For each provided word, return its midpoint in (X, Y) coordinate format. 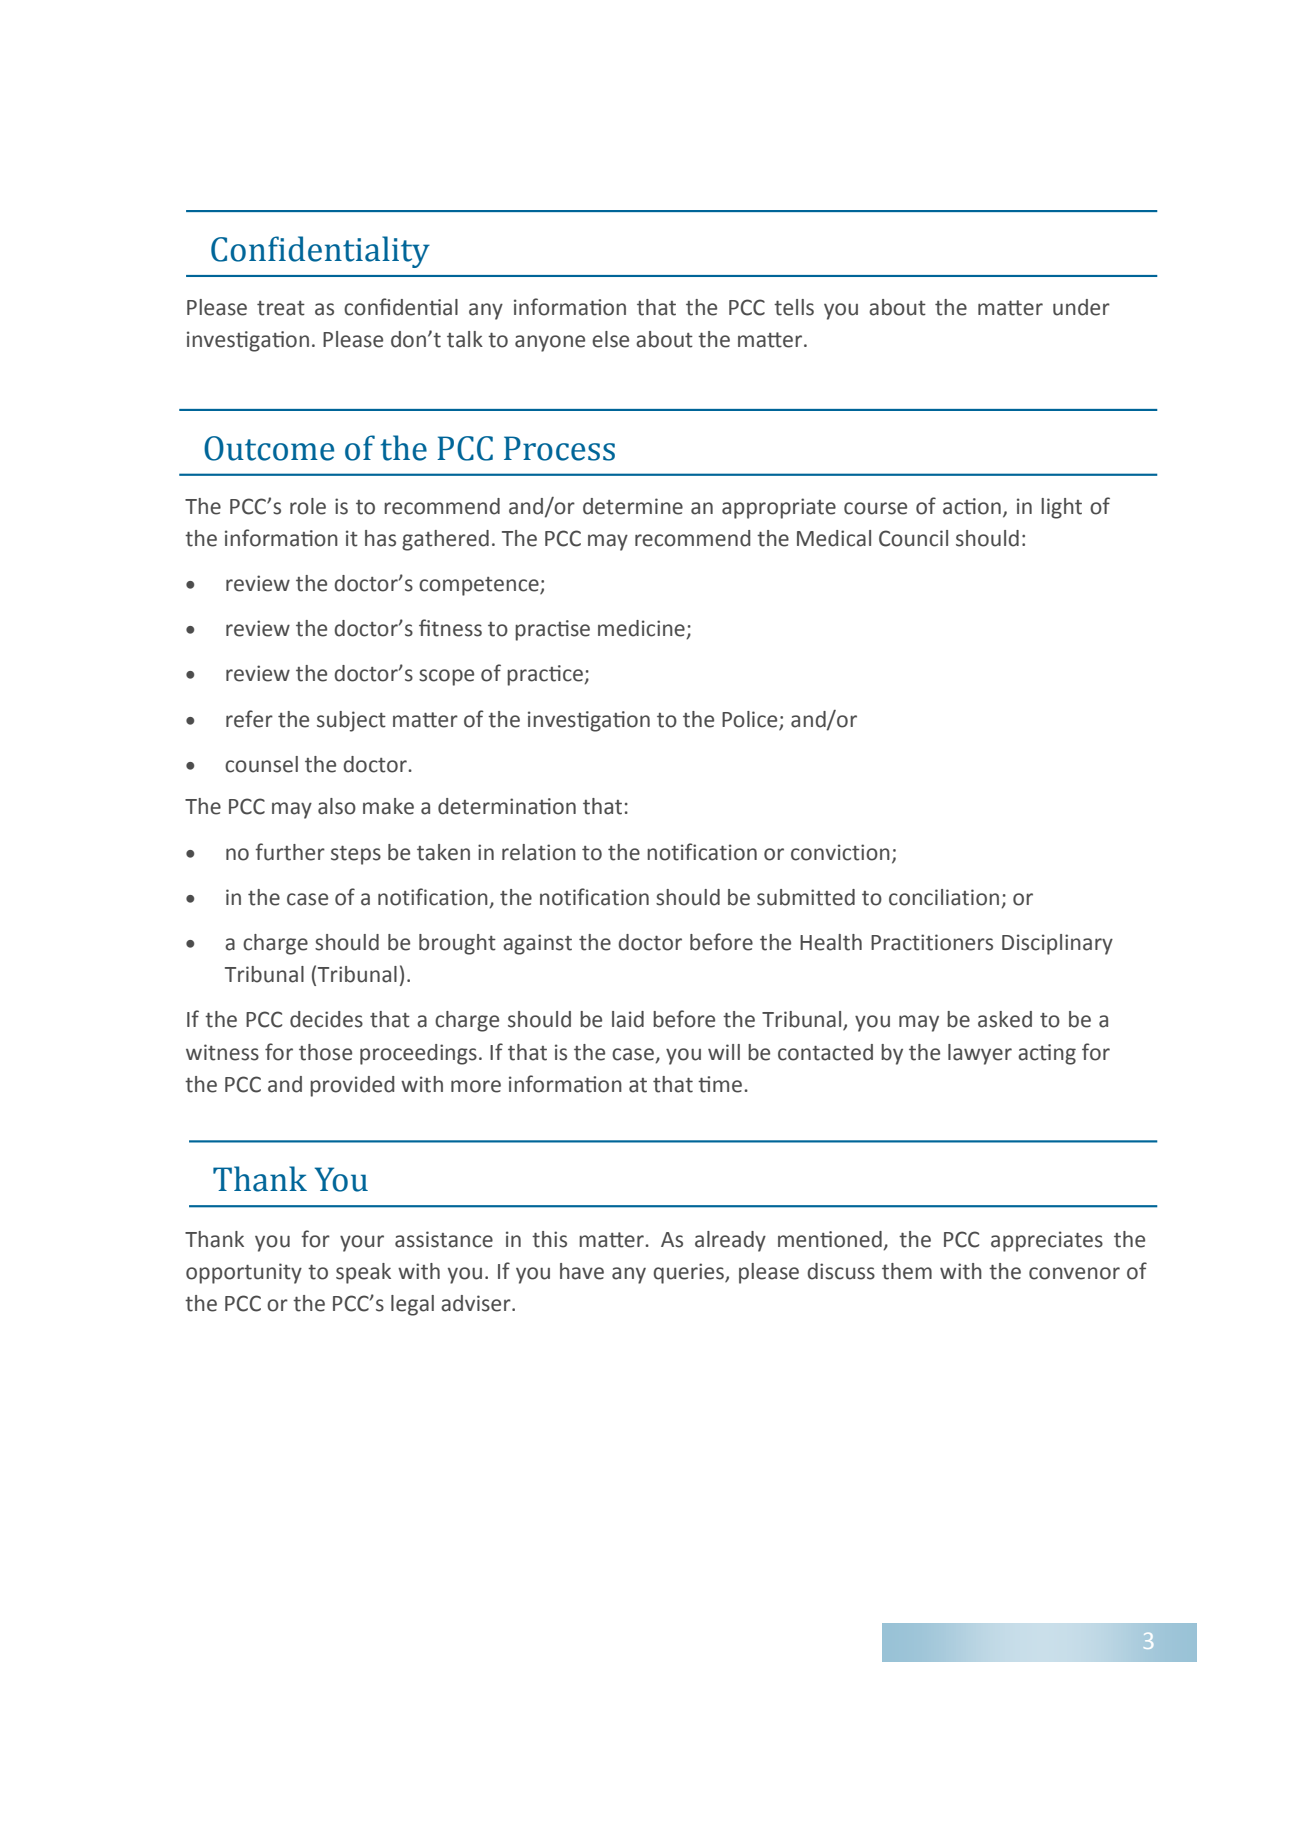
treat (281, 308)
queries (689, 1273)
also (337, 806)
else (610, 339)
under (1081, 307)
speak (363, 1273)
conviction (840, 852)
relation (539, 852)
